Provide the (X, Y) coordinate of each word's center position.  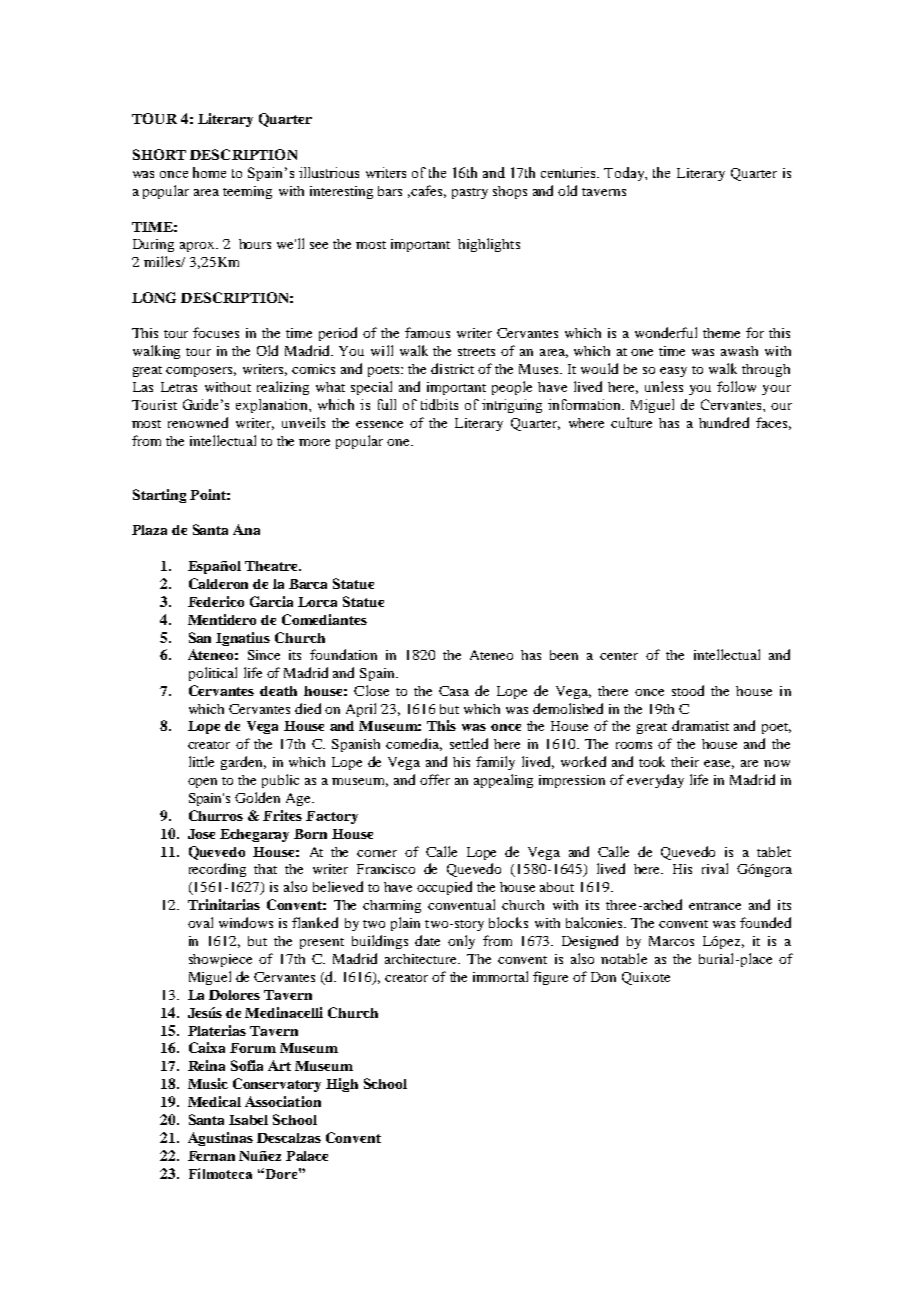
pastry (470, 193)
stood (688, 690)
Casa (454, 691)
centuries (570, 172)
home (209, 172)
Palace (307, 1156)
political (213, 674)
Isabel (248, 1120)
